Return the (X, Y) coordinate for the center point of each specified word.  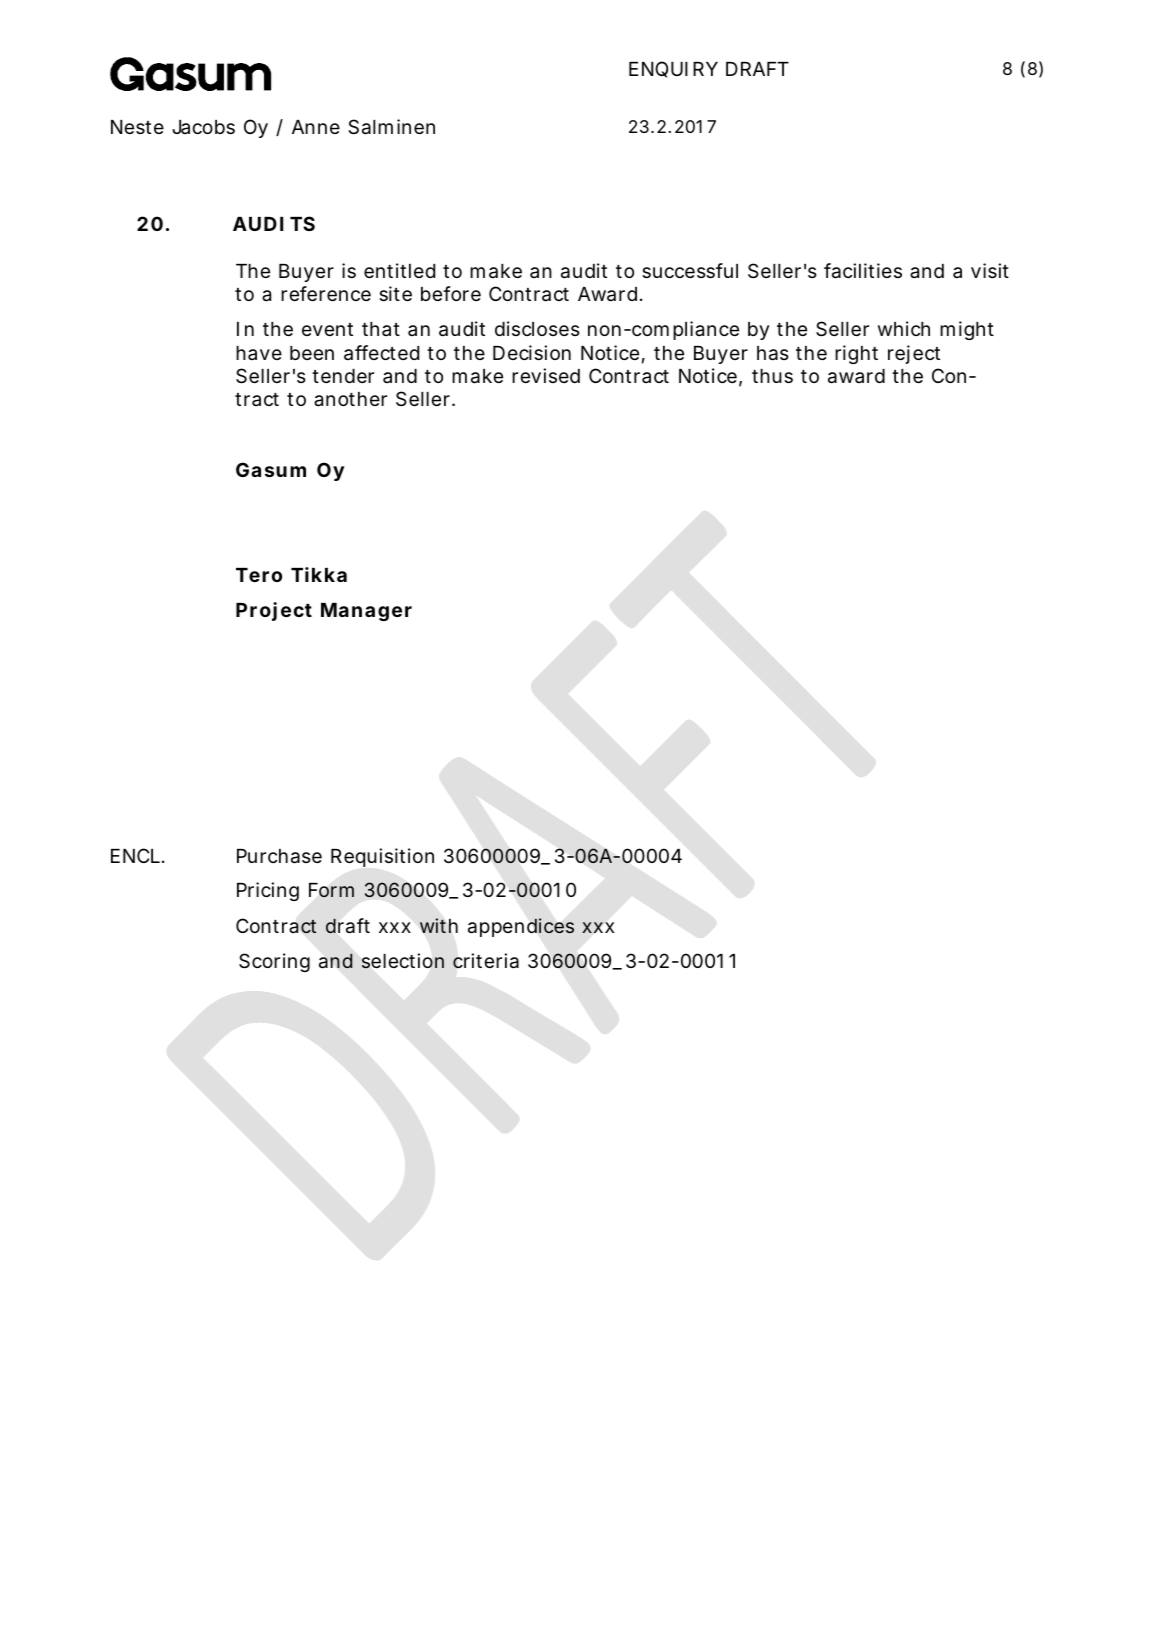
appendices (521, 927)
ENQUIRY (673, 69)
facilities (863, 271)
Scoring (274, 962)
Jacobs (203, 127)
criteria (486, 961)
